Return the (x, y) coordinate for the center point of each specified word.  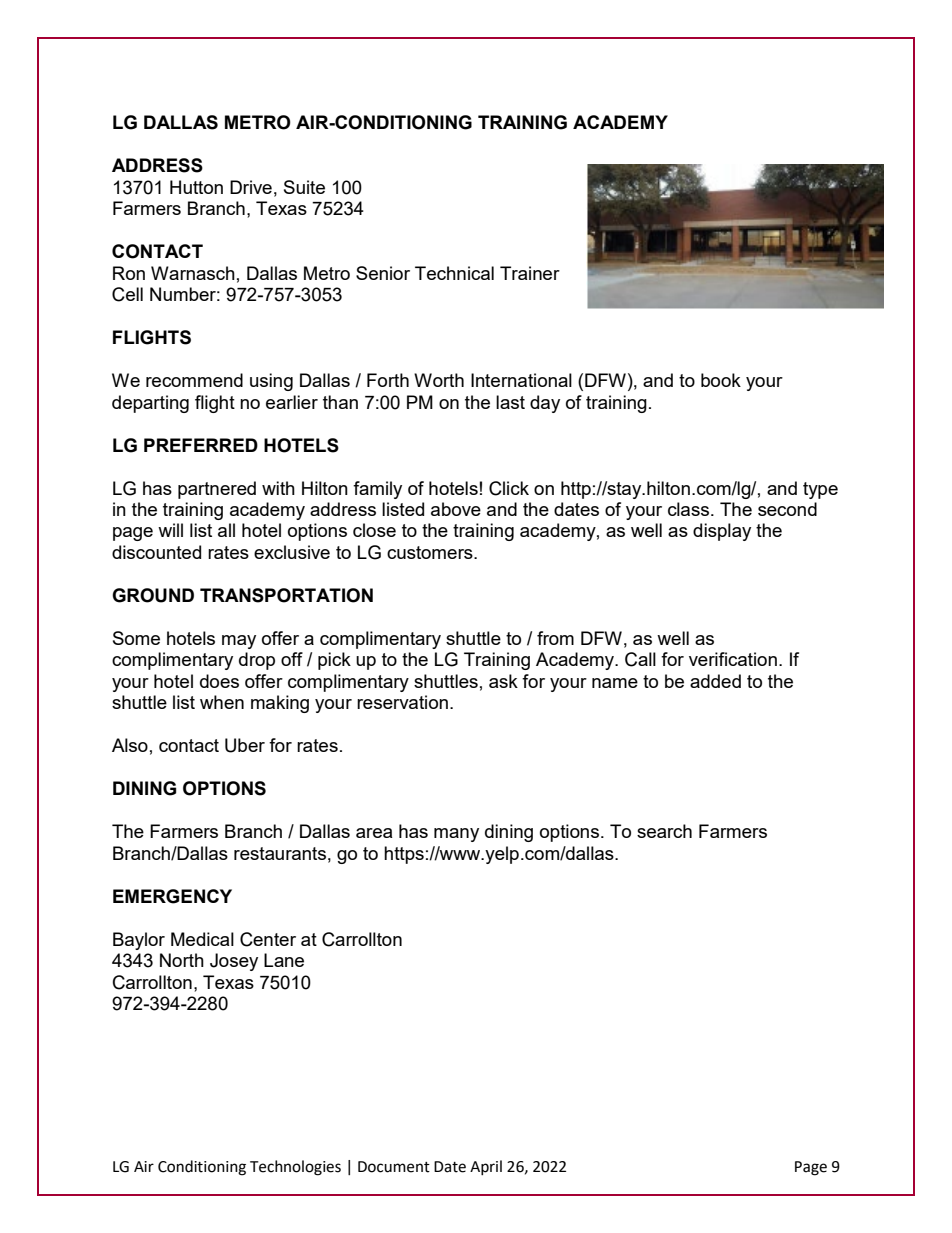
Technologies (295, 1168)
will (170, 530)
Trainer (530, 273)
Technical (454, 273)
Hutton (196, 187)
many (456, 835)
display (722, 532)
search (664, 831)
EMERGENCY (172, 896)
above (456, 509)
